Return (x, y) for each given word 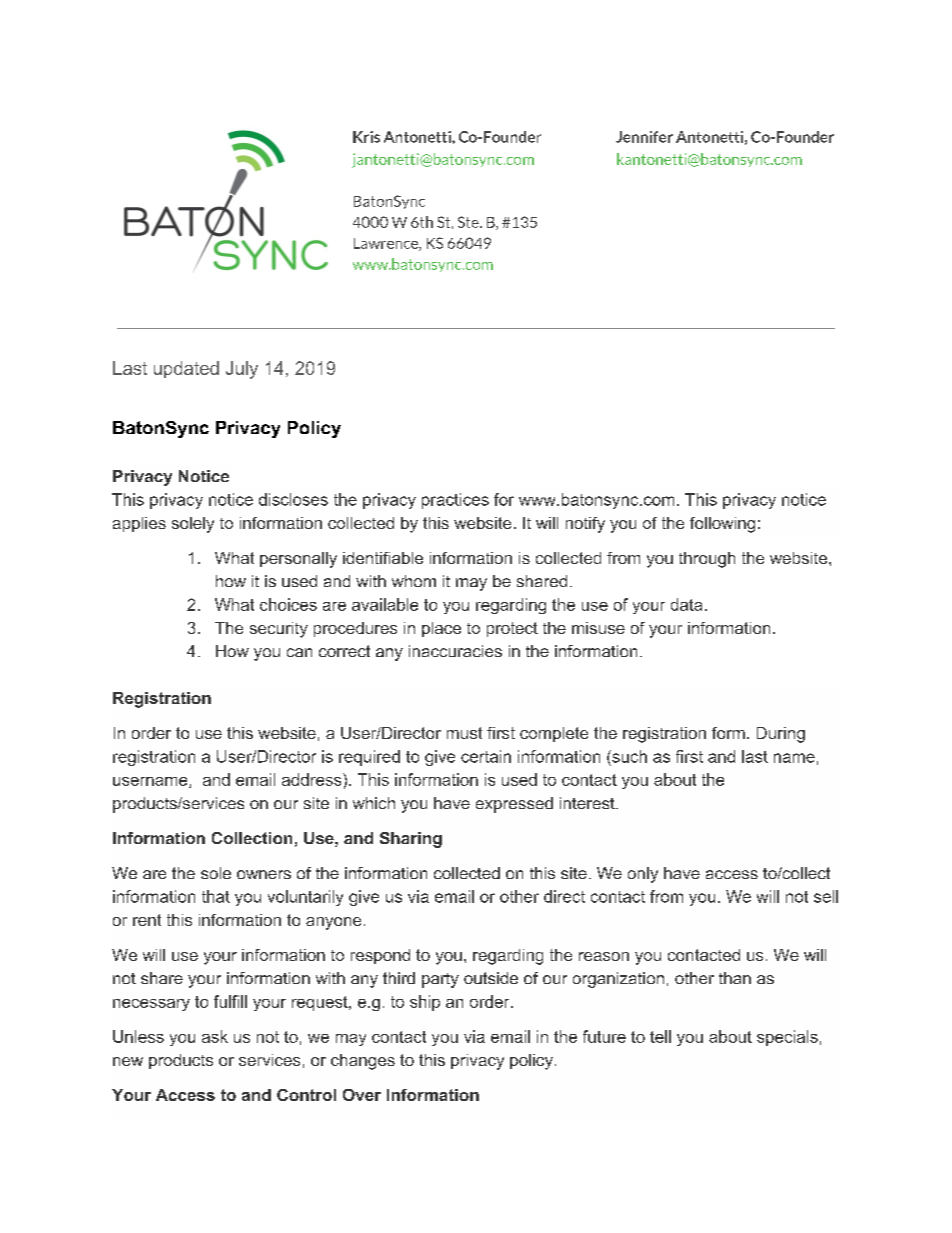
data (686, 604)
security (279, 630)
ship (425, 1003)
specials (787, 1038)
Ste (469, 222)
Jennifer (644, 137)
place (441, 629)
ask (215, 1036)
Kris (366, 137)
